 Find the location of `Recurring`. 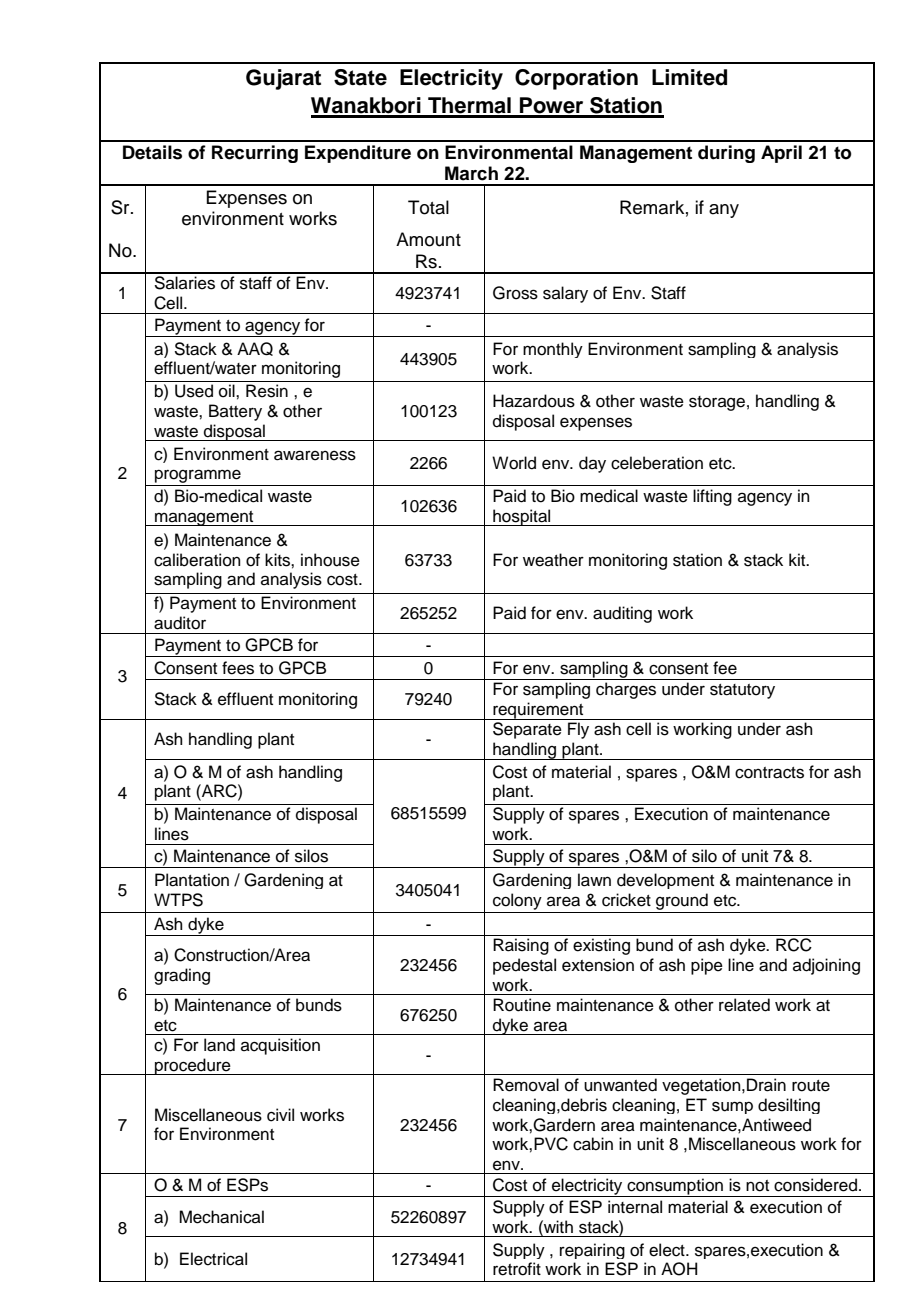

Recurring is located at coordinates (255, 154).
